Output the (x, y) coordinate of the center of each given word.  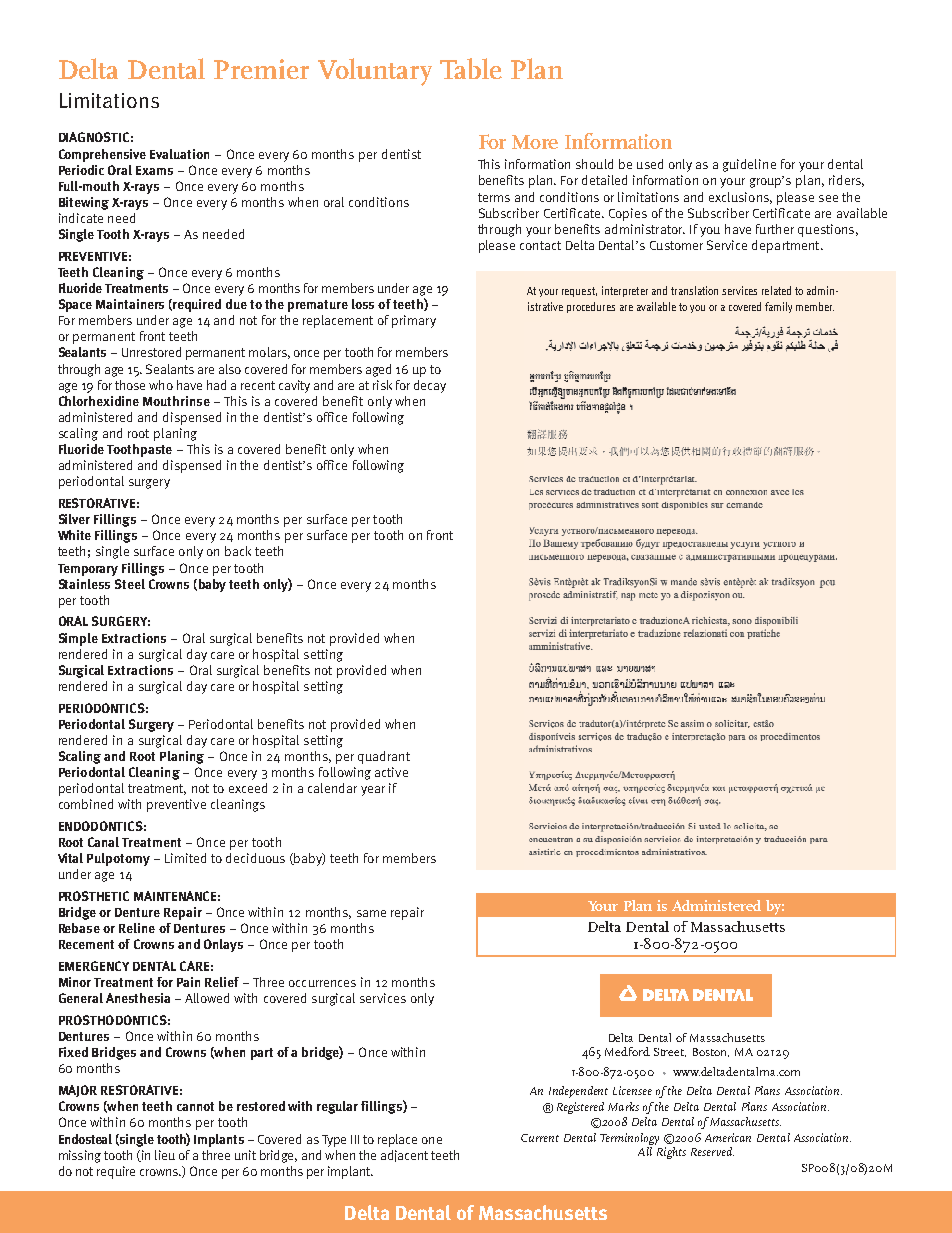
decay (430, 386)
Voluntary (375, 72)
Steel (130, 584)
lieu (165, 1155)
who (161, 385)
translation (694, 290)
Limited (185, 858)
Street (670, 1052)
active (391, 772)
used (650, 164)
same (371, 913)
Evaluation (179, 154)
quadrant (384, 757)
